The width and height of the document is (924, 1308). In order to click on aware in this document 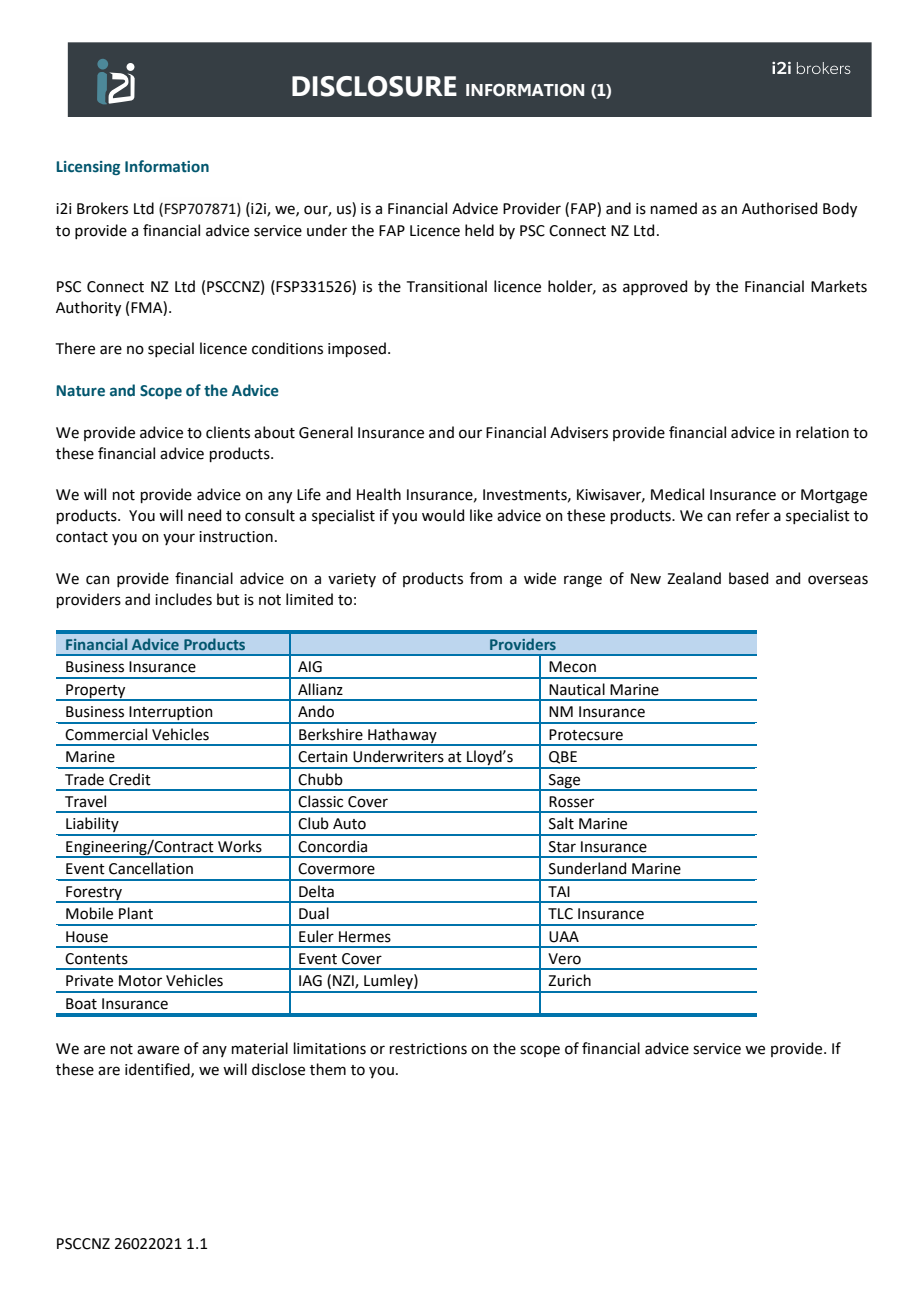, I will do `click(158, 1050)`.
